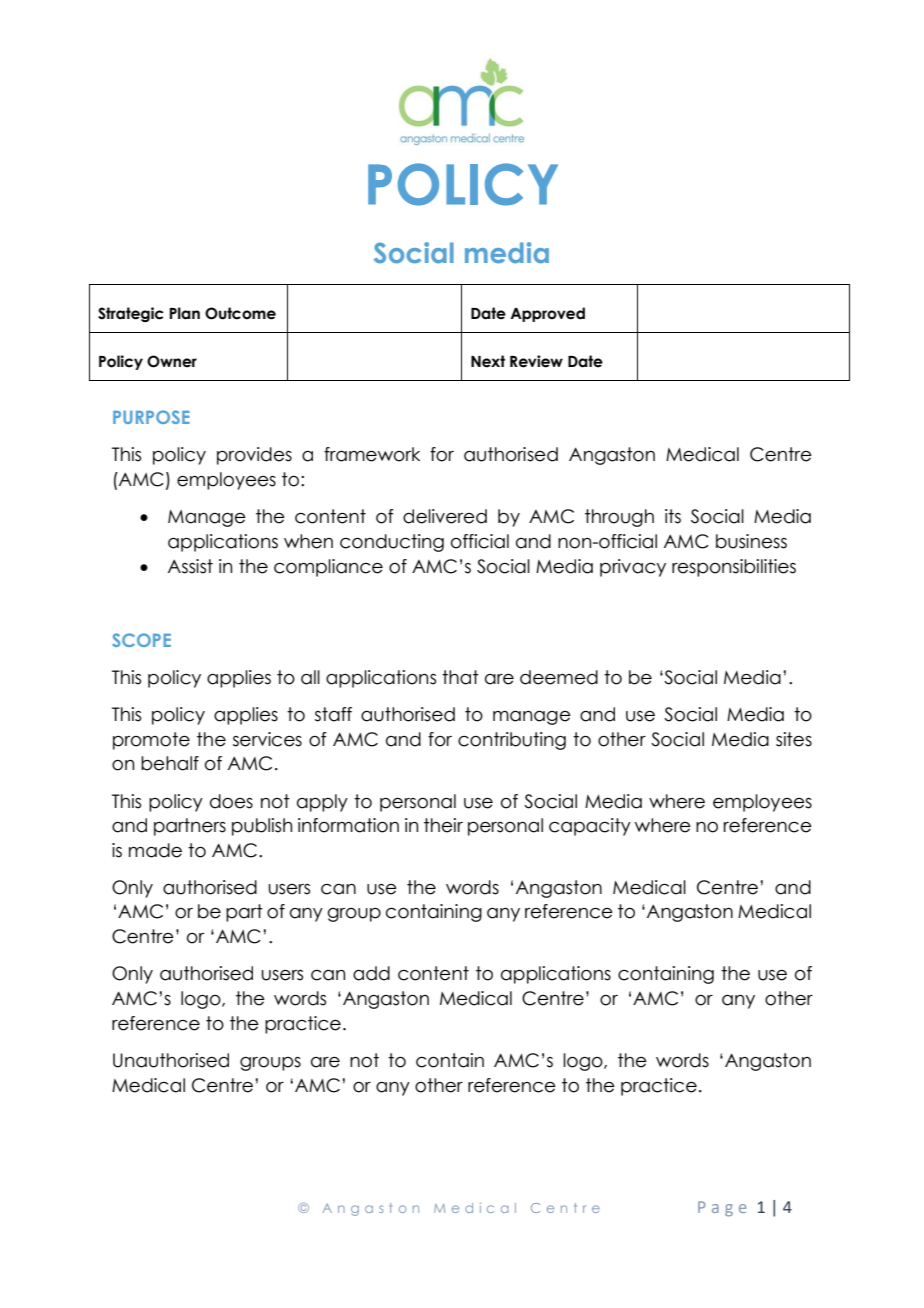 The image size is (924, 1308). Describe the element at coordinates (734, 568) in the image. I see `responsibilities` at that location.
